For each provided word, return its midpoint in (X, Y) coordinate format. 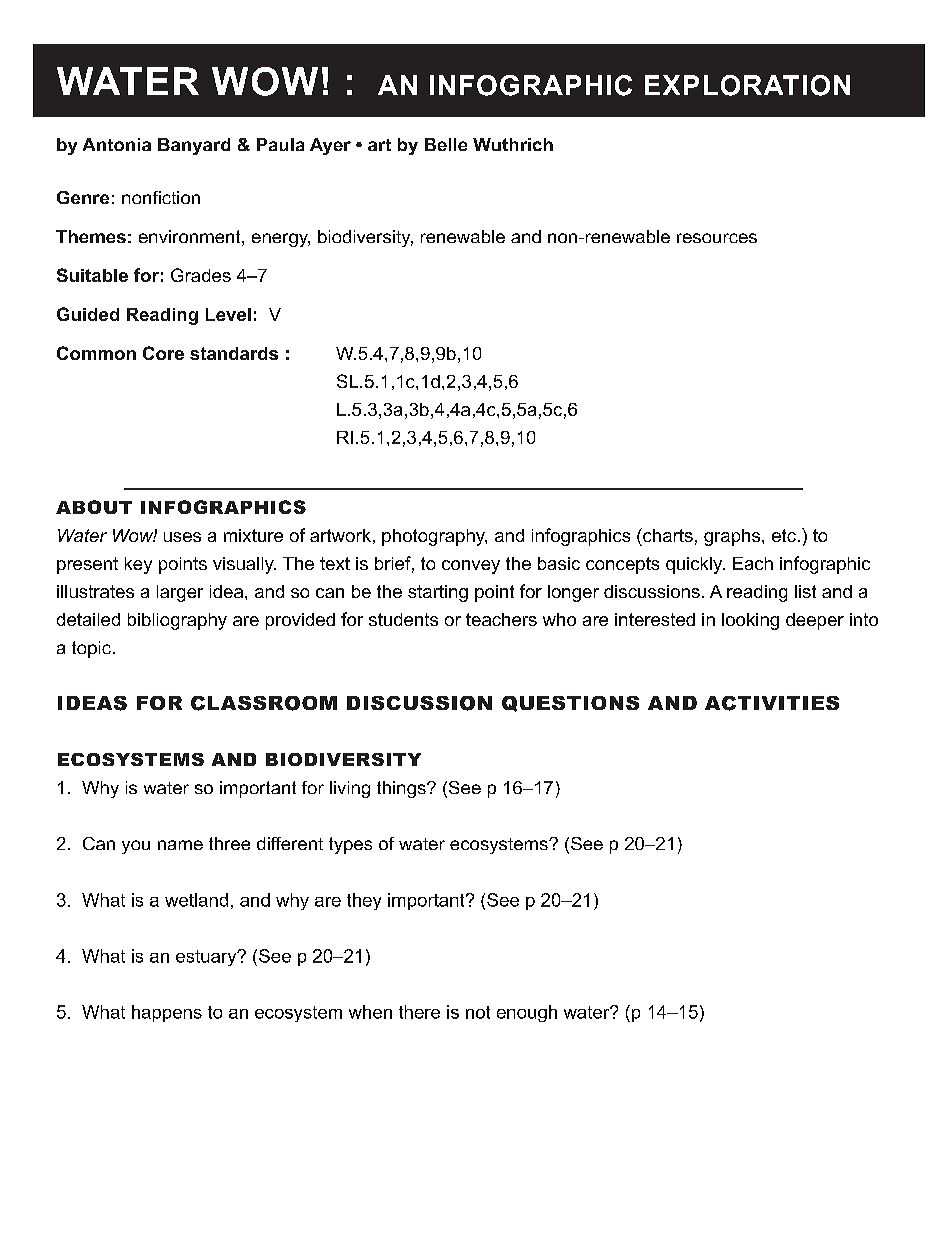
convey (471, 567)
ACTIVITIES (772, 703)
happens (167, 1013)
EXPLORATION (747, 85)
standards (234, 353)
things (402, 789)
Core (163, 353)
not (478, 1012)
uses (182, 537)
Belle (446, 144)
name (180, 845)
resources (717, 238)
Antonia (117, 144)
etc (784, 535)
